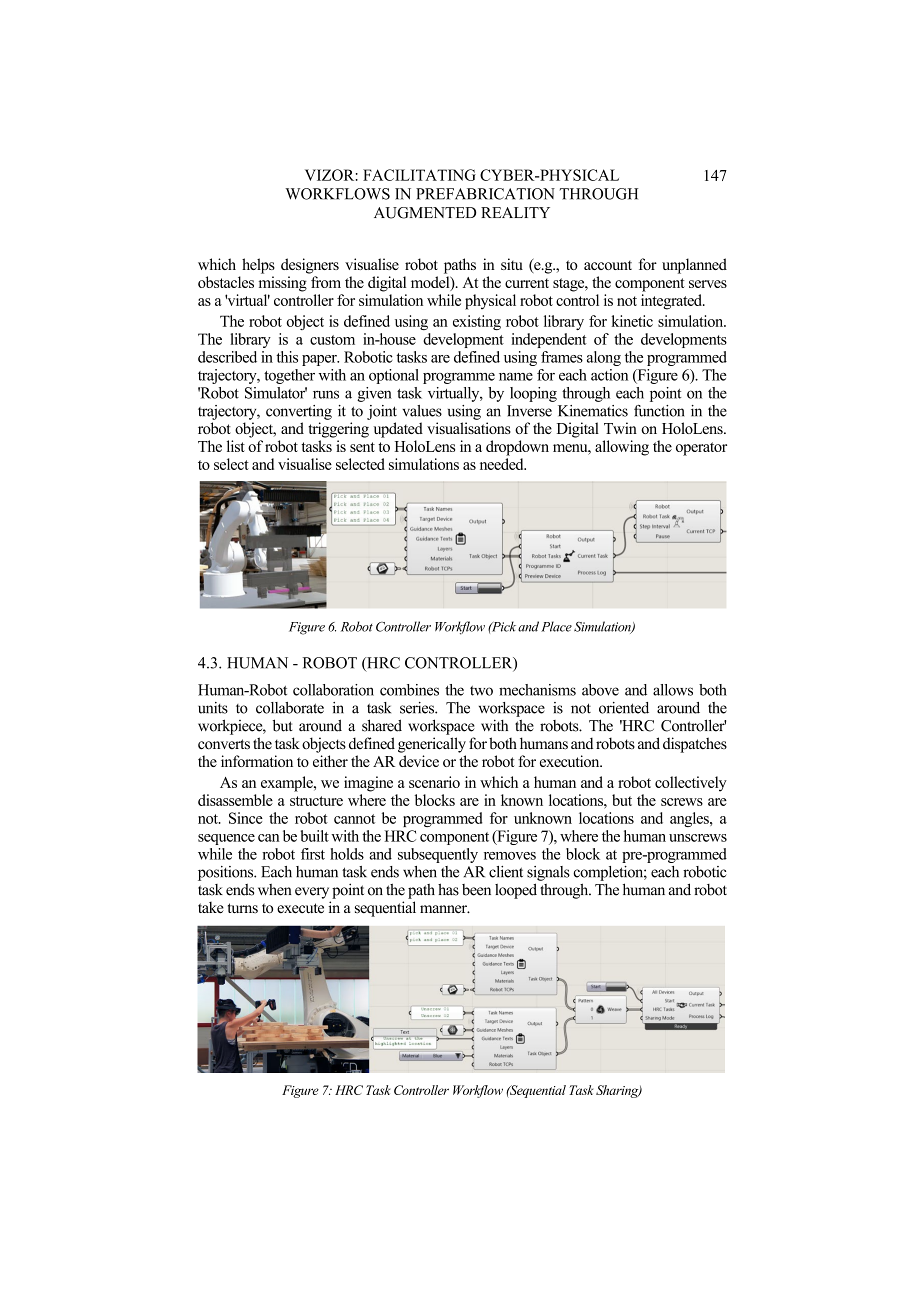  Describe the element at coordinates (448, 889) in the screenshot. I see `has` at that location.
